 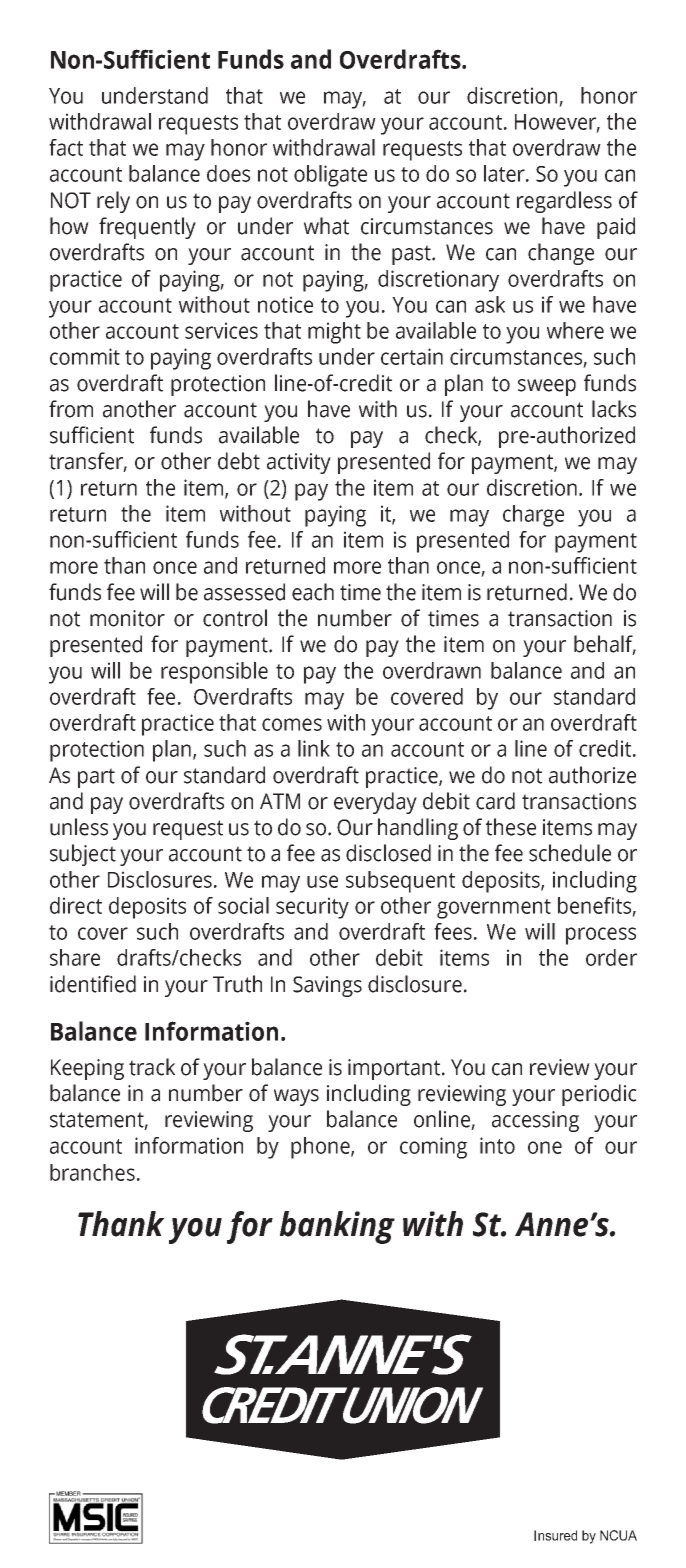 I want to click on monitor, so click(x=127, y=618).
